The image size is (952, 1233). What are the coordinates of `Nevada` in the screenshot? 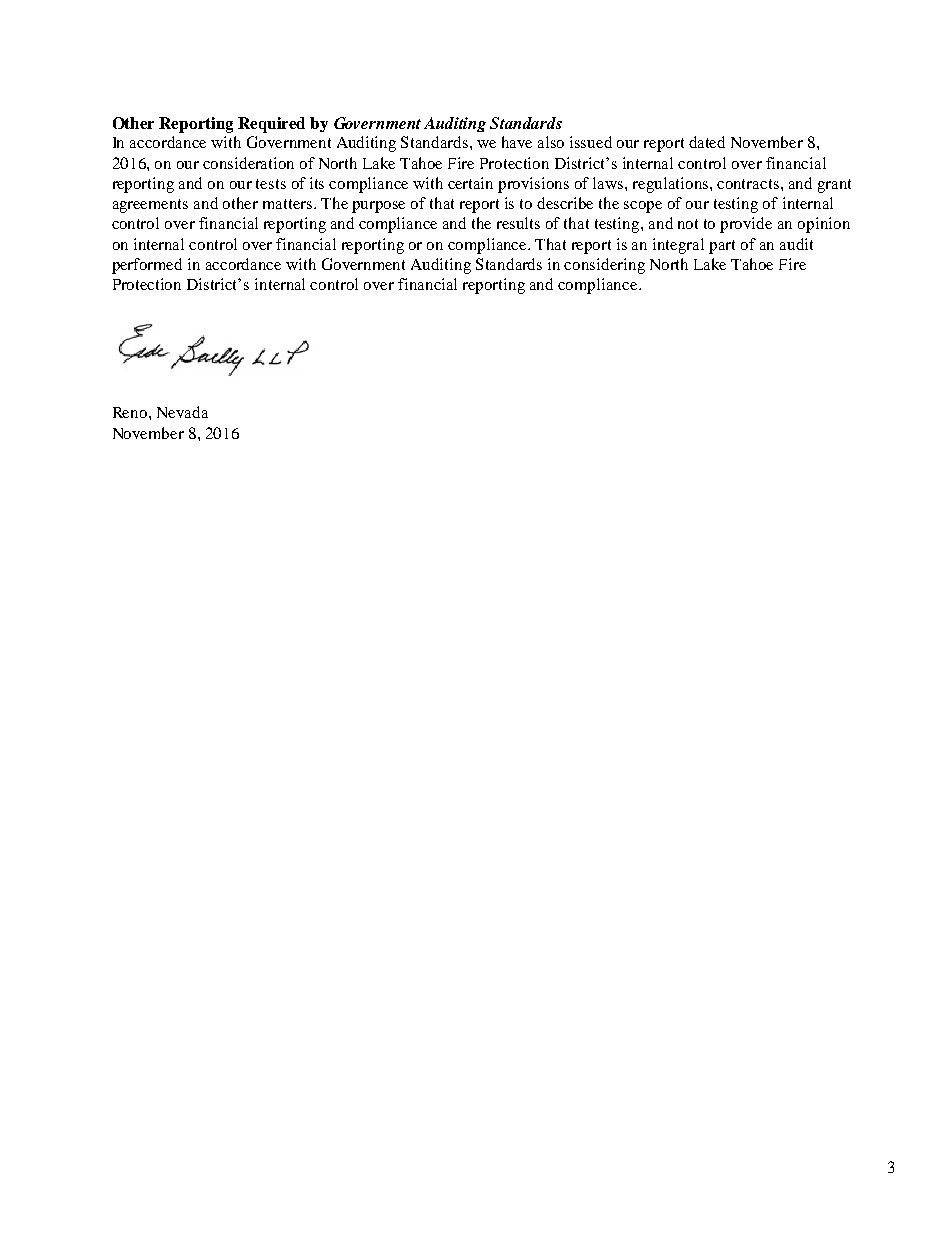 It's located at (182, 412).
